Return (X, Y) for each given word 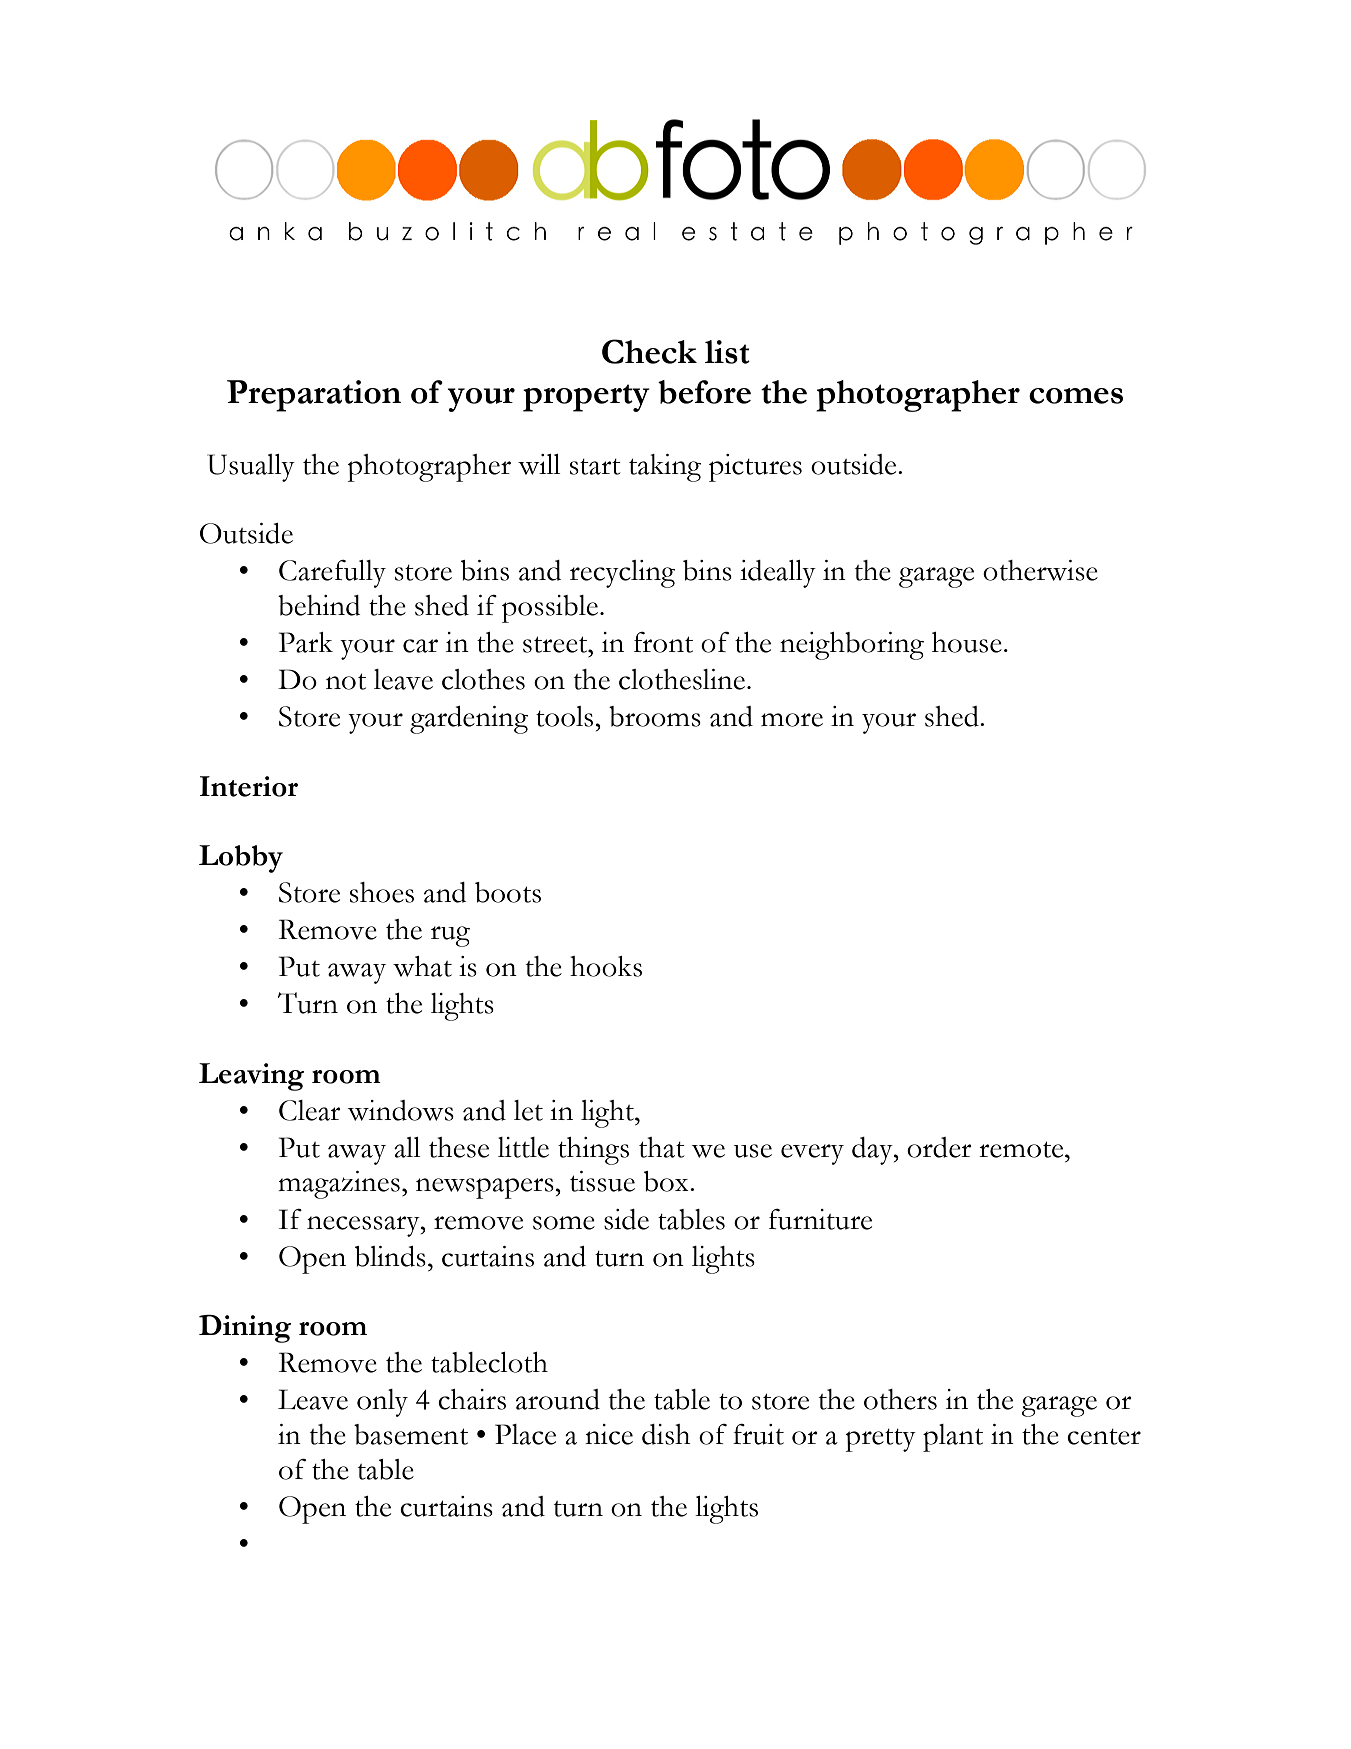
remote (1022, 1150)
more (792, 720)
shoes (382, 892)
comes (1076, 396)
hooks (606, 966)
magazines (339, 1185)
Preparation (314, 396)
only (382, 1403)
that (662, 1147)
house (967, 642)
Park (306, 642)
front (663, 642)
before (704, 392)
